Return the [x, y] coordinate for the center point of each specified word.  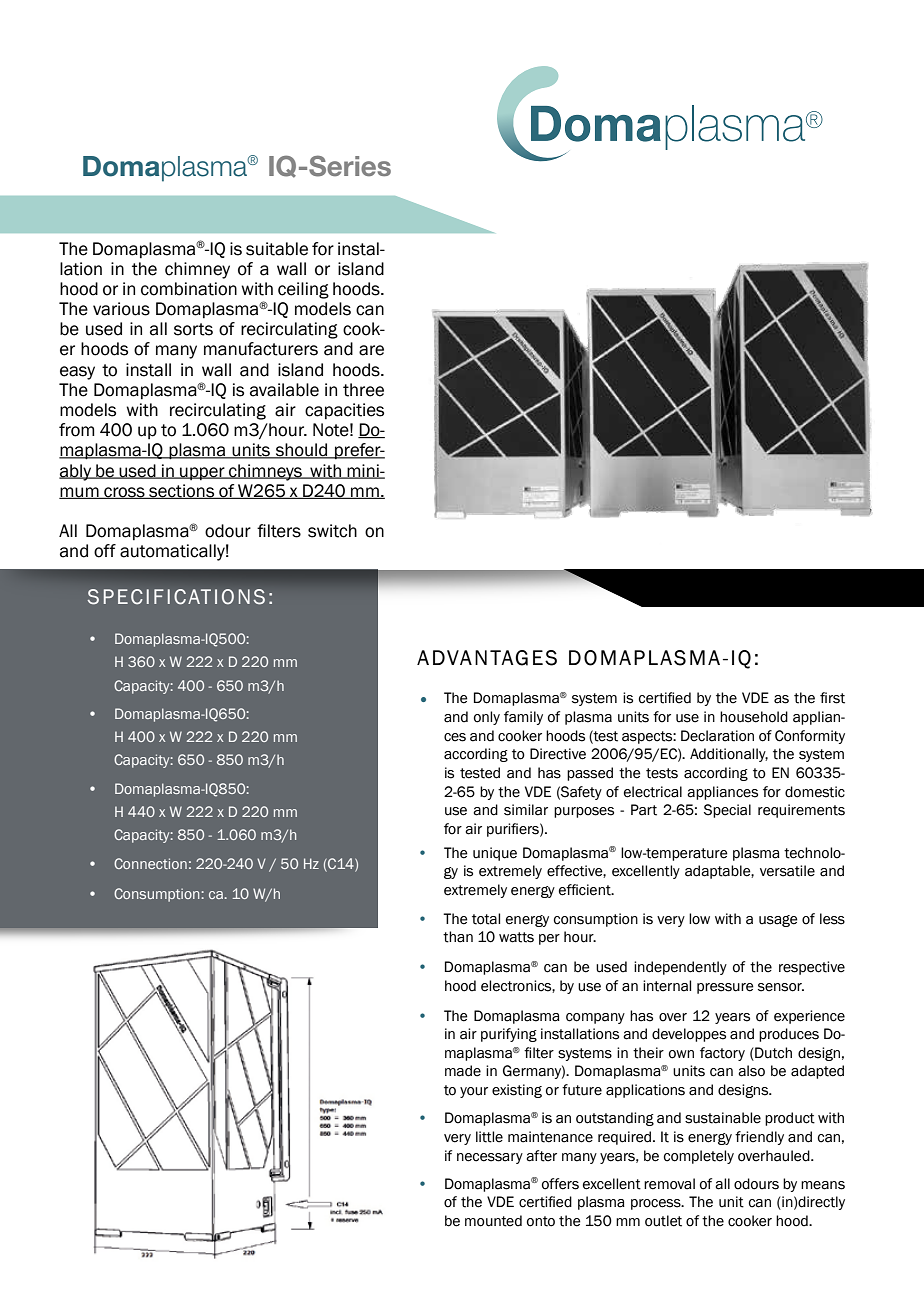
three [363, 390]
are [371, 350]
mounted [493, 1221]
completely [699, 1157]
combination [189, 289]
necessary [490, 1158]
